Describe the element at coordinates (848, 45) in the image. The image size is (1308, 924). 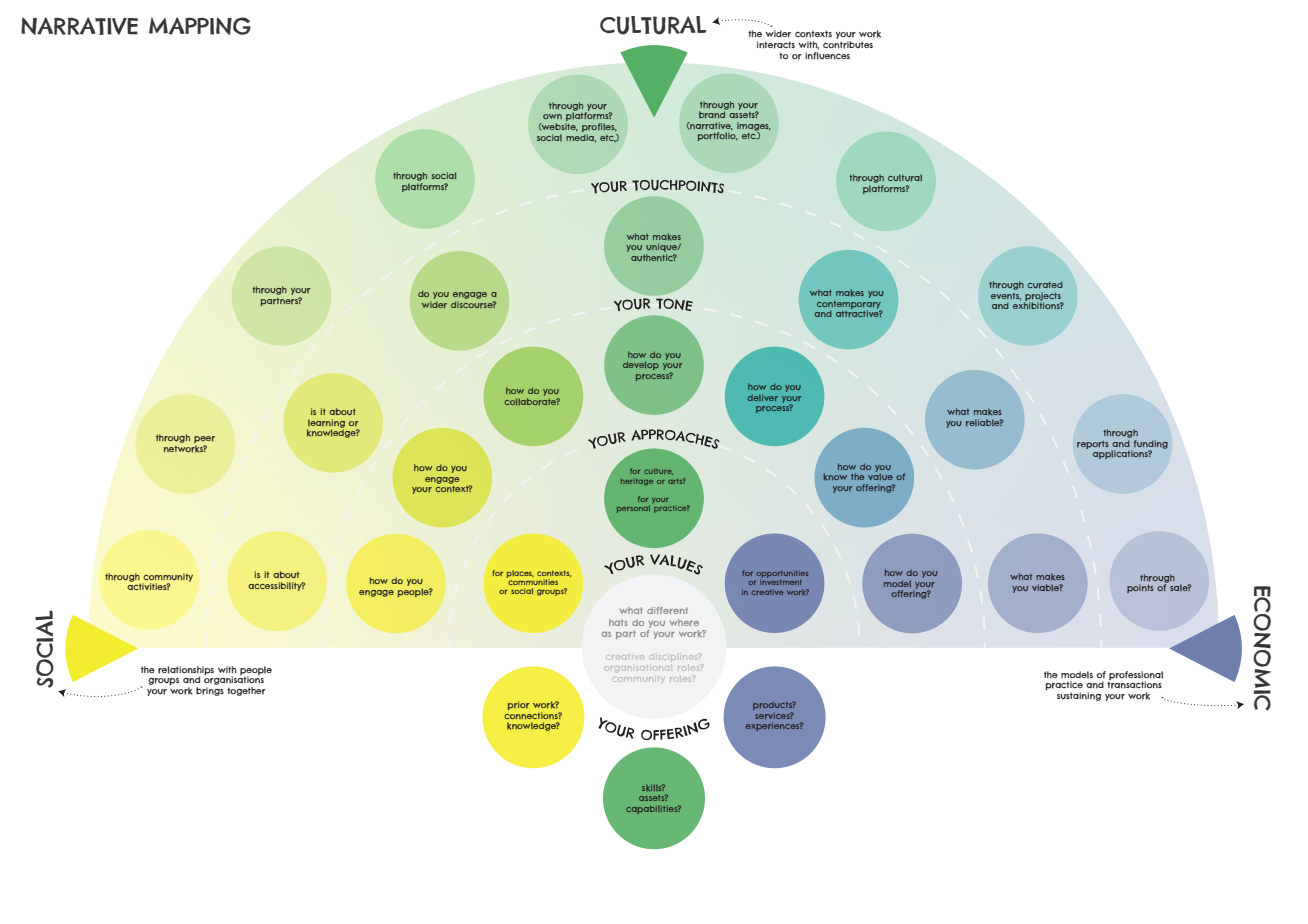
I see `contributes` at that location.
